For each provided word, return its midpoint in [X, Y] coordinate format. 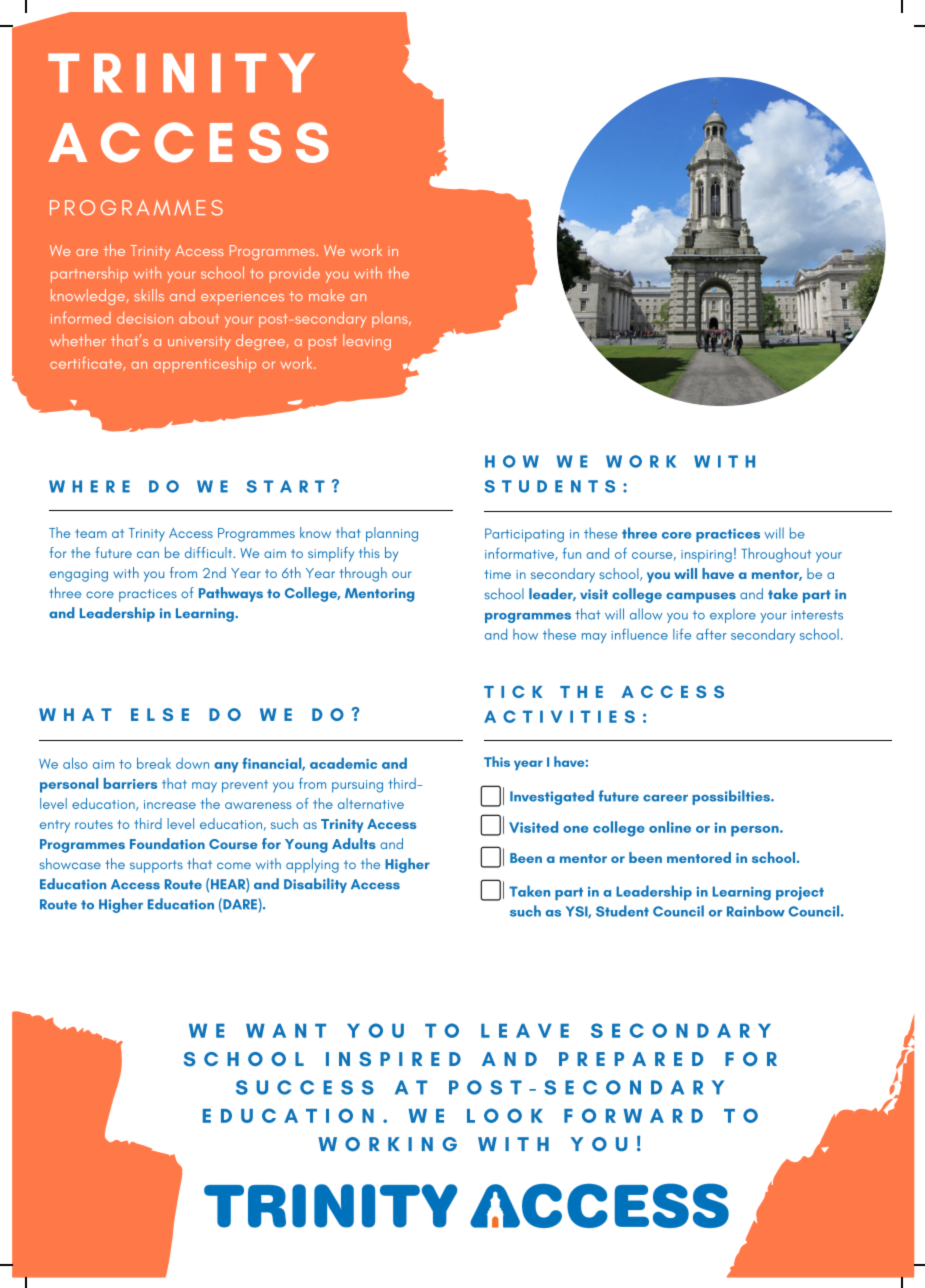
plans [391, 320]
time [498, 574]
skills [149, 295]
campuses [701, 597]
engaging [78, 575]
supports [156, 866]
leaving [367, 342]
